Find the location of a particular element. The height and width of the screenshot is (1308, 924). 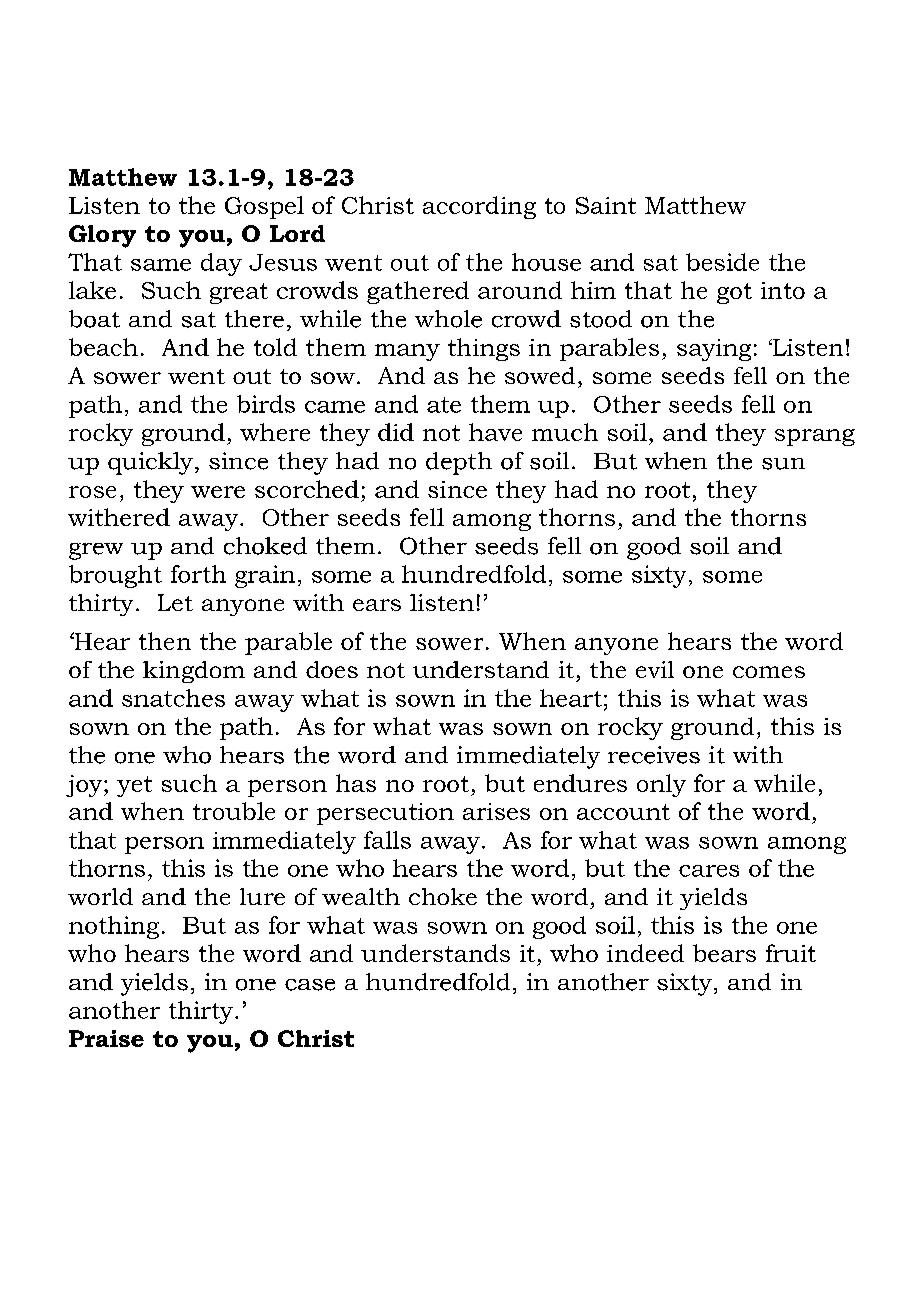

receives is located at coordinates (654, 755).
